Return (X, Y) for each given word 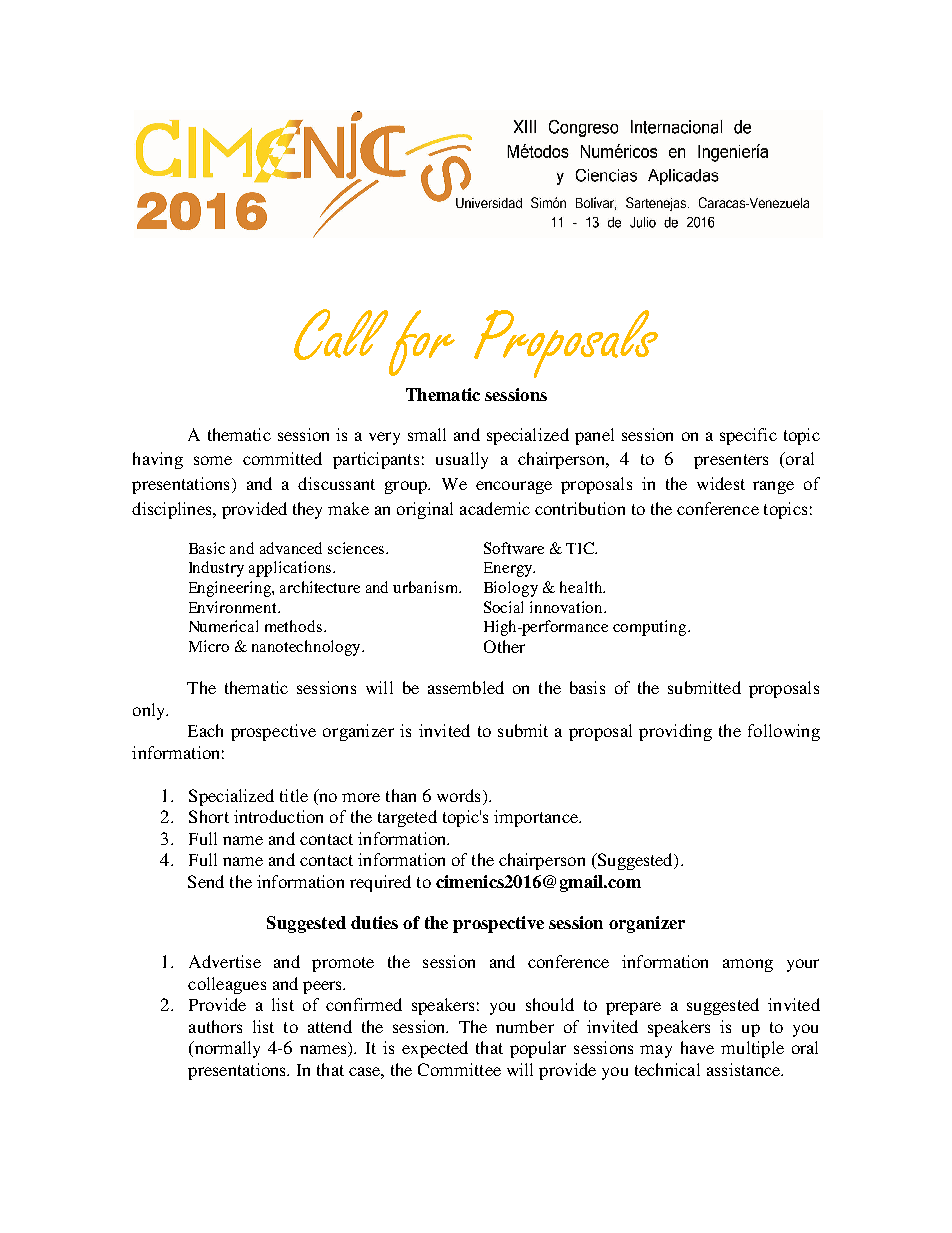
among (748, 965)
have (697, 1047)
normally (226, 1049)
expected (435, 1049)
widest (721, 483)
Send (206, 881)
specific (748, 436)
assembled (466, 687)
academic (495, 508)
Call (341, 334)
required (380, 883)
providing (675, 732)
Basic (207, 548)
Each (205, 730)
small (427, 434)
